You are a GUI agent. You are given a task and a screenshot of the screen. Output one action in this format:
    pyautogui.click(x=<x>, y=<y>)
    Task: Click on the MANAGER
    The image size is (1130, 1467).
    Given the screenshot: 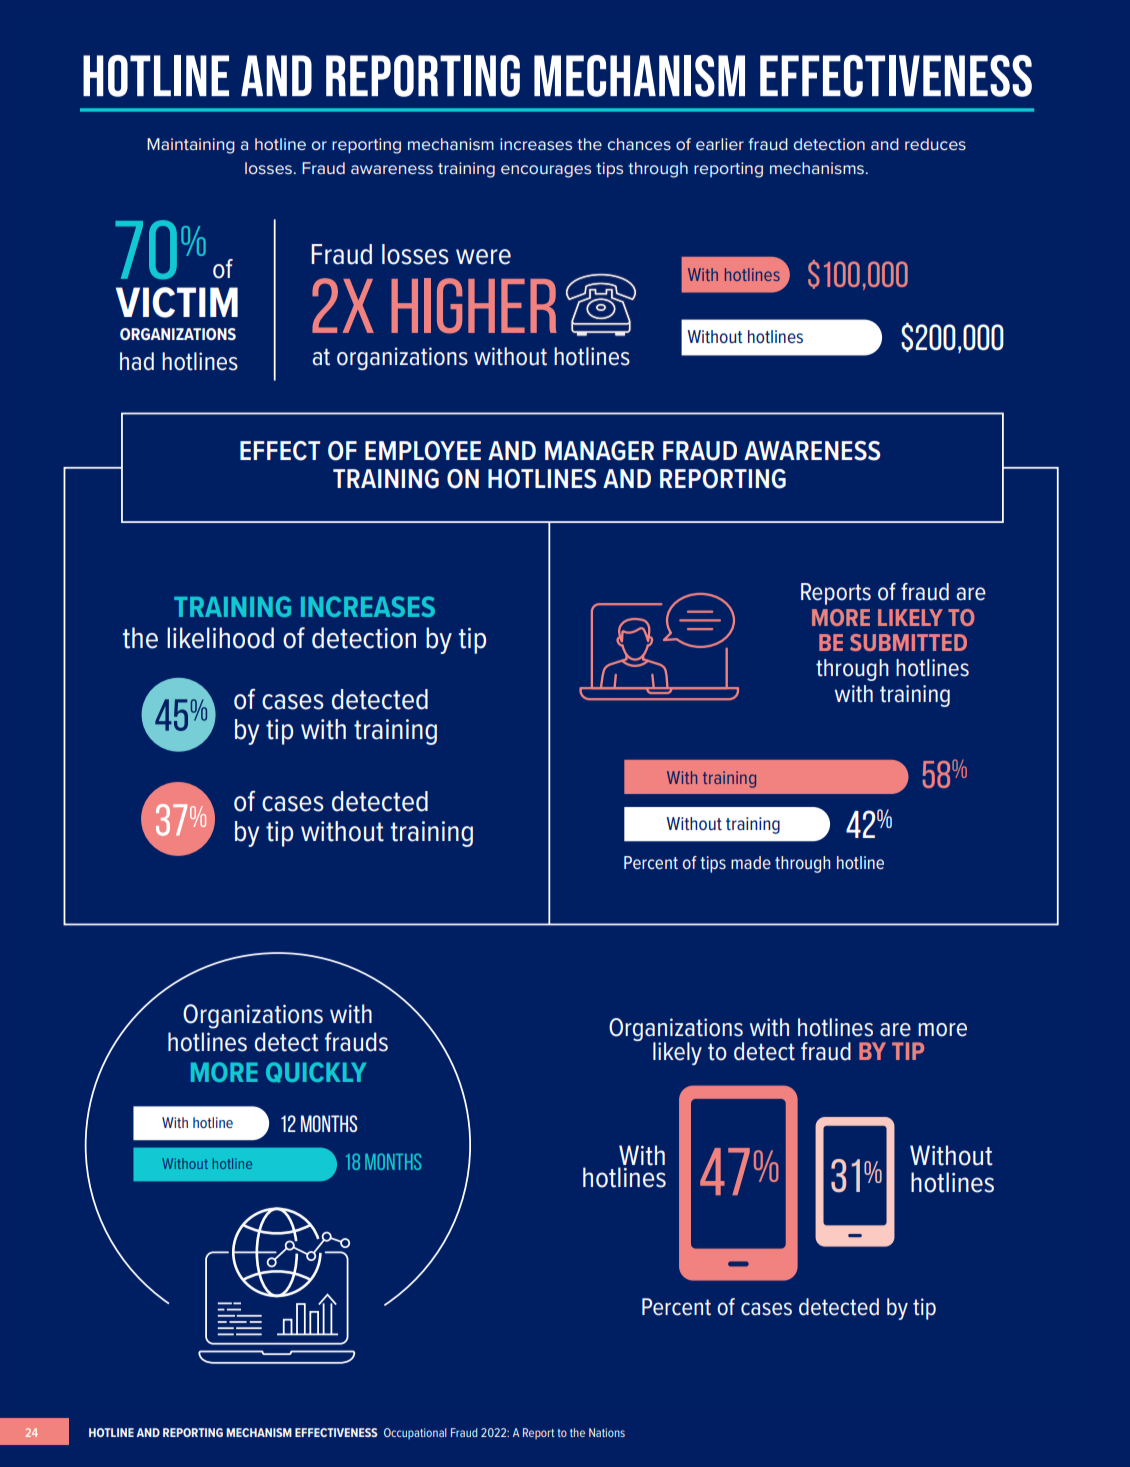 What is the action you would take?
    pyautogui.click(x=599, y=451)
